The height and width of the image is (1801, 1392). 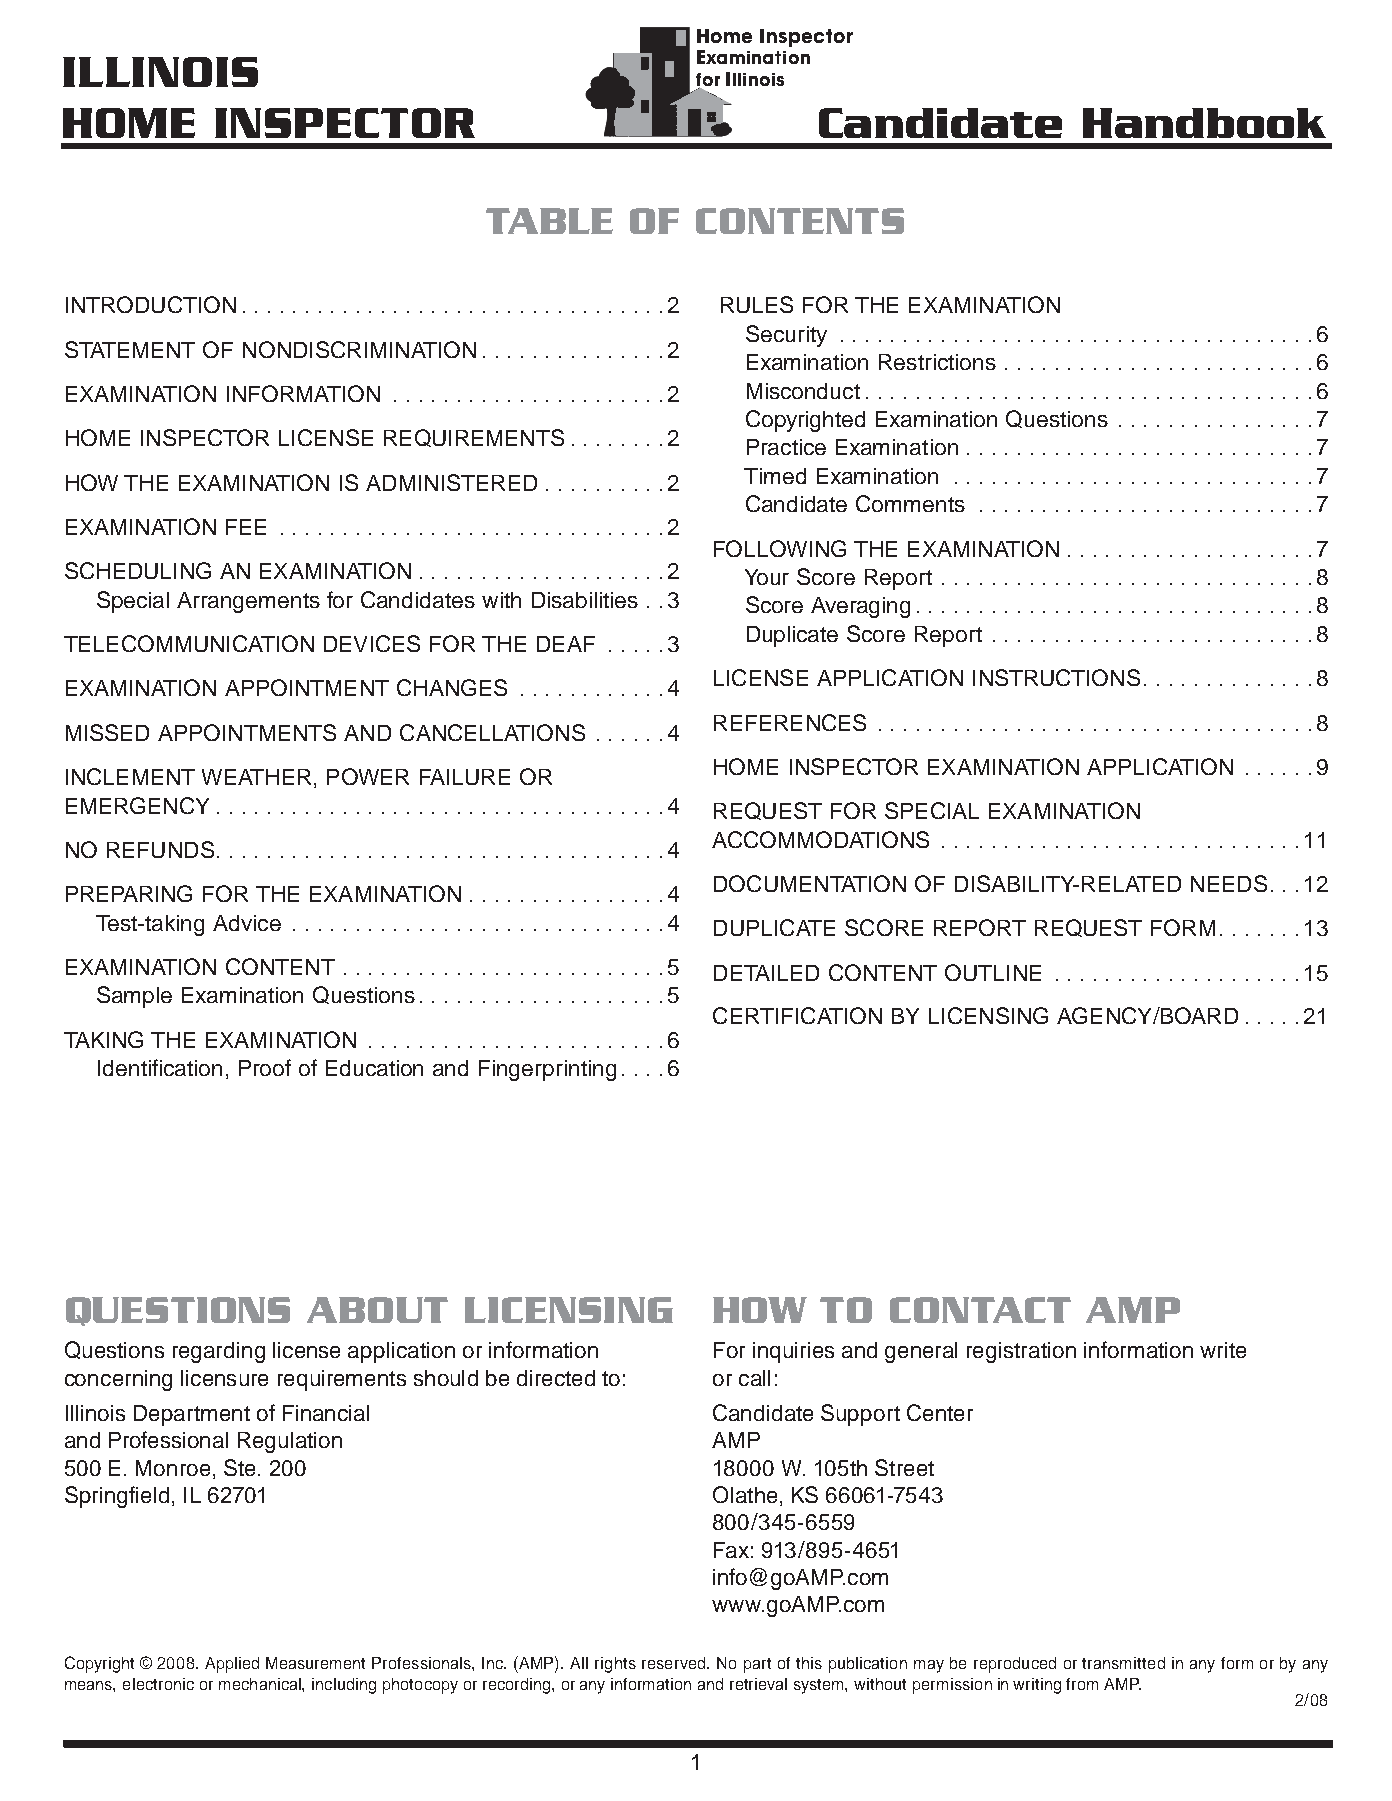 What do you see at coordinates (566, 644) in the image?
I see `DEAF` at bounding box center [566, 644].
